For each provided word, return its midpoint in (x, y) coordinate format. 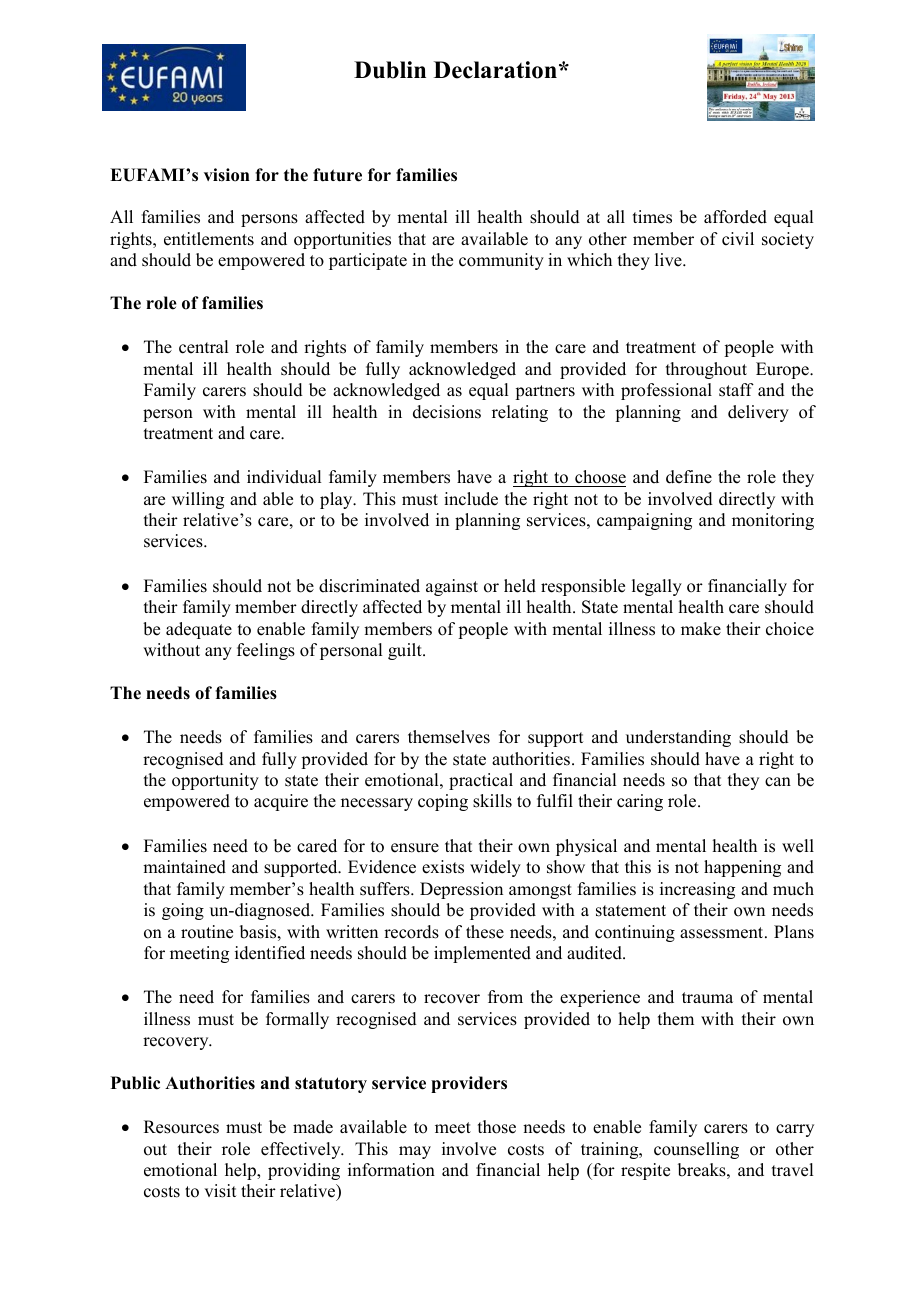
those (497, 1127)
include (471, 499)
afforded (735, 217)
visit (220, 1191)
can (778, 782)
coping (443, 802)
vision (227, 175)
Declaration (495, 70)
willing (198, 500)
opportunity (215, 781)
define (689, 477)
